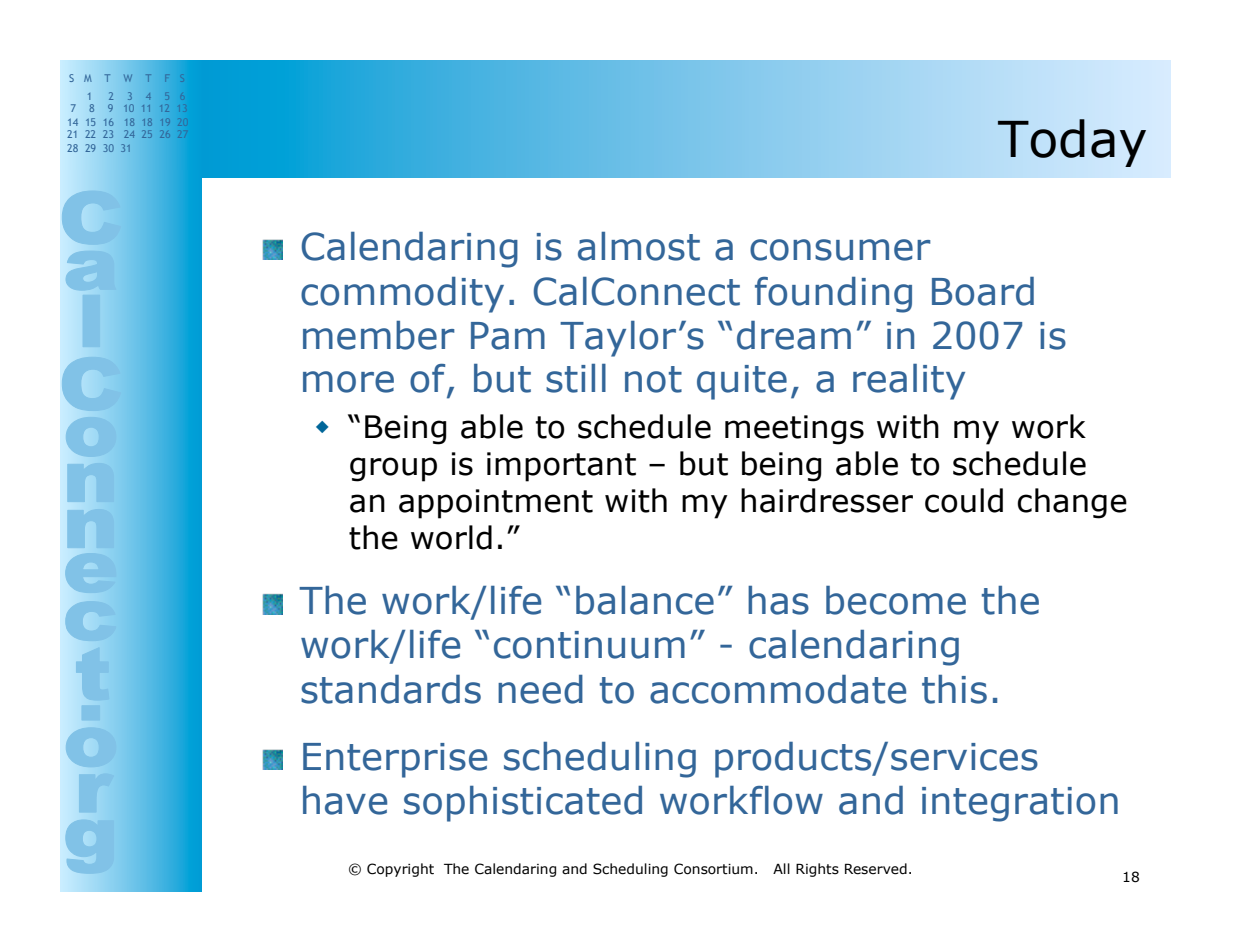  Describe the element at coordinates (1072, 143) in the image. I see `Today` at that location.
